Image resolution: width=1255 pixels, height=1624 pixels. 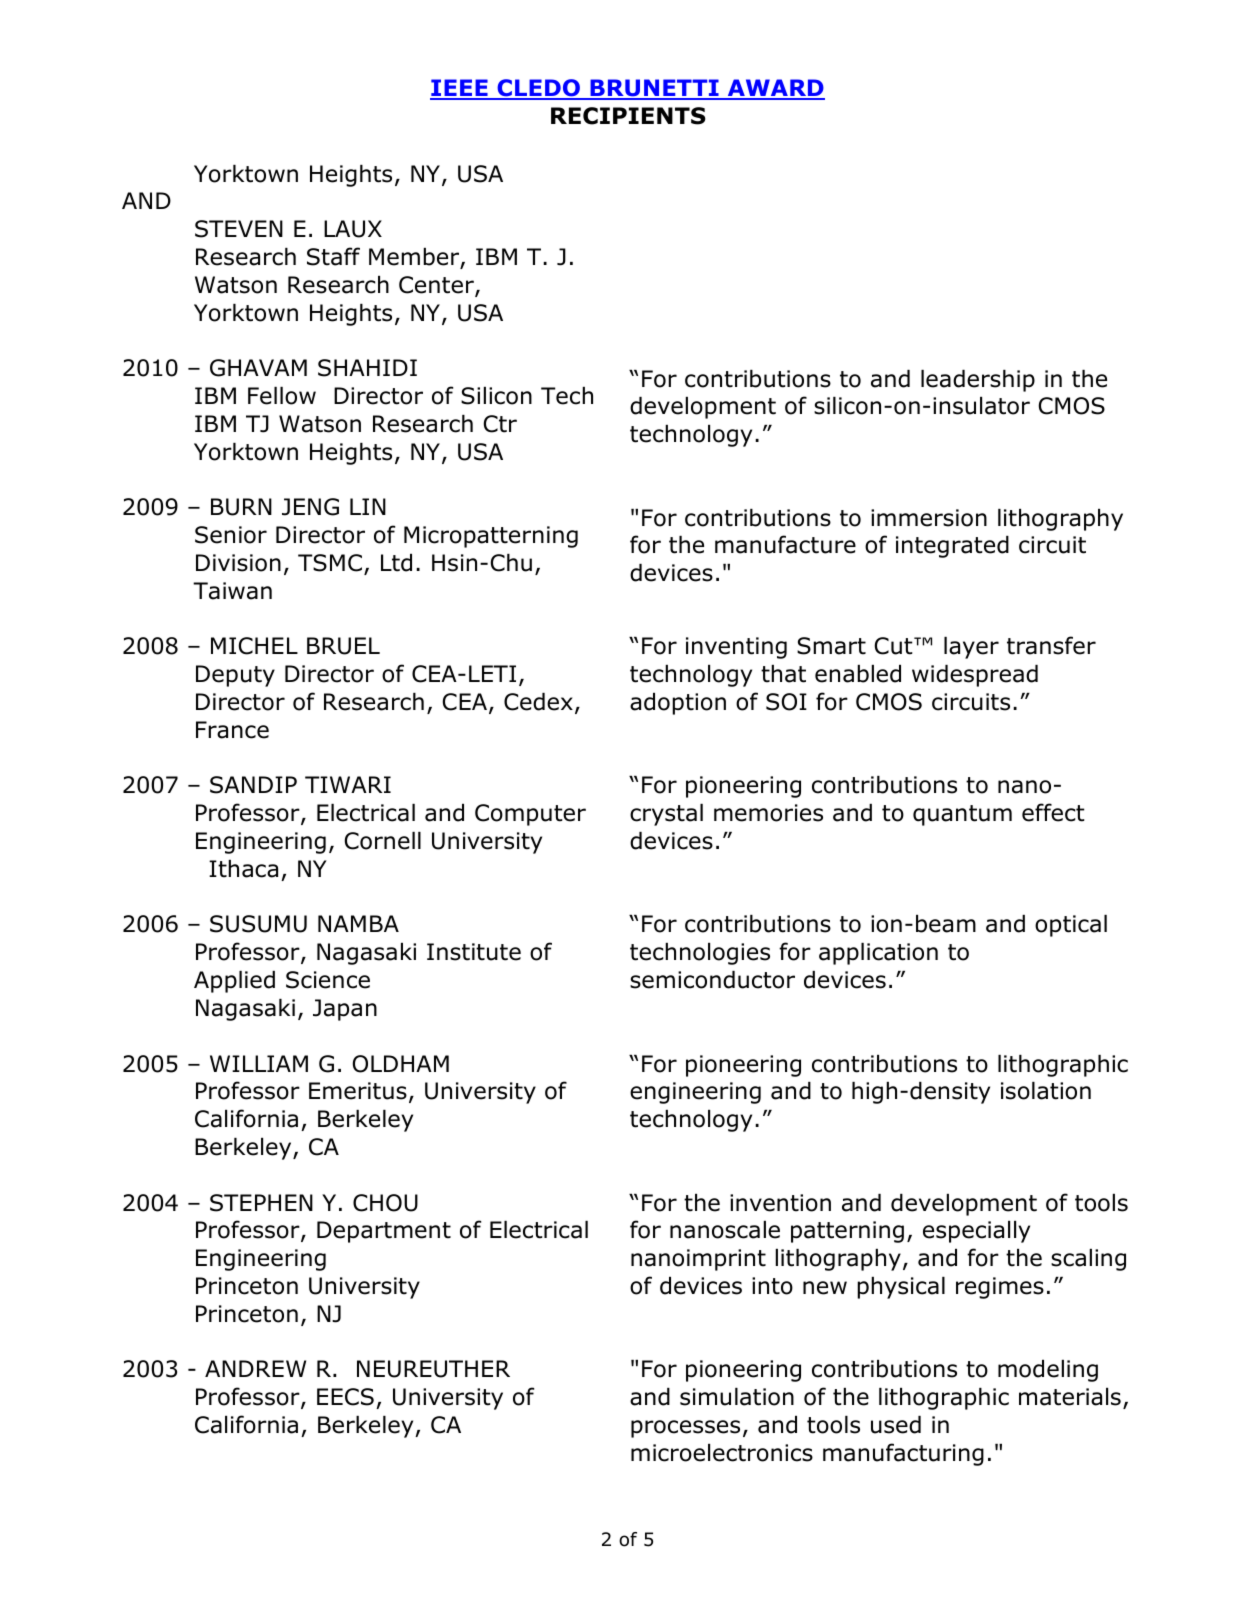 I want to click on IEEE, so click(x=460, y=89).
